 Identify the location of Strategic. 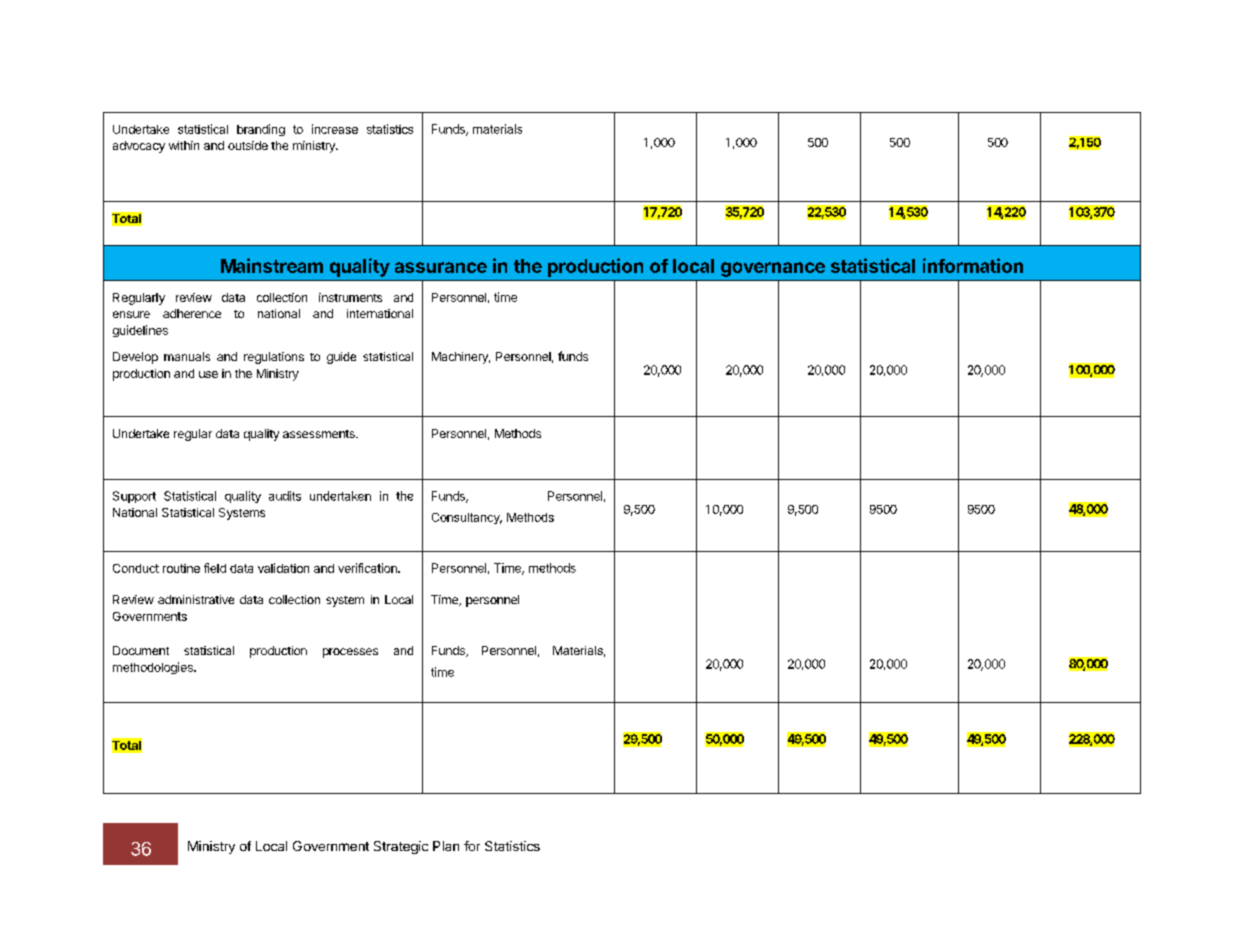
(401, 847).
